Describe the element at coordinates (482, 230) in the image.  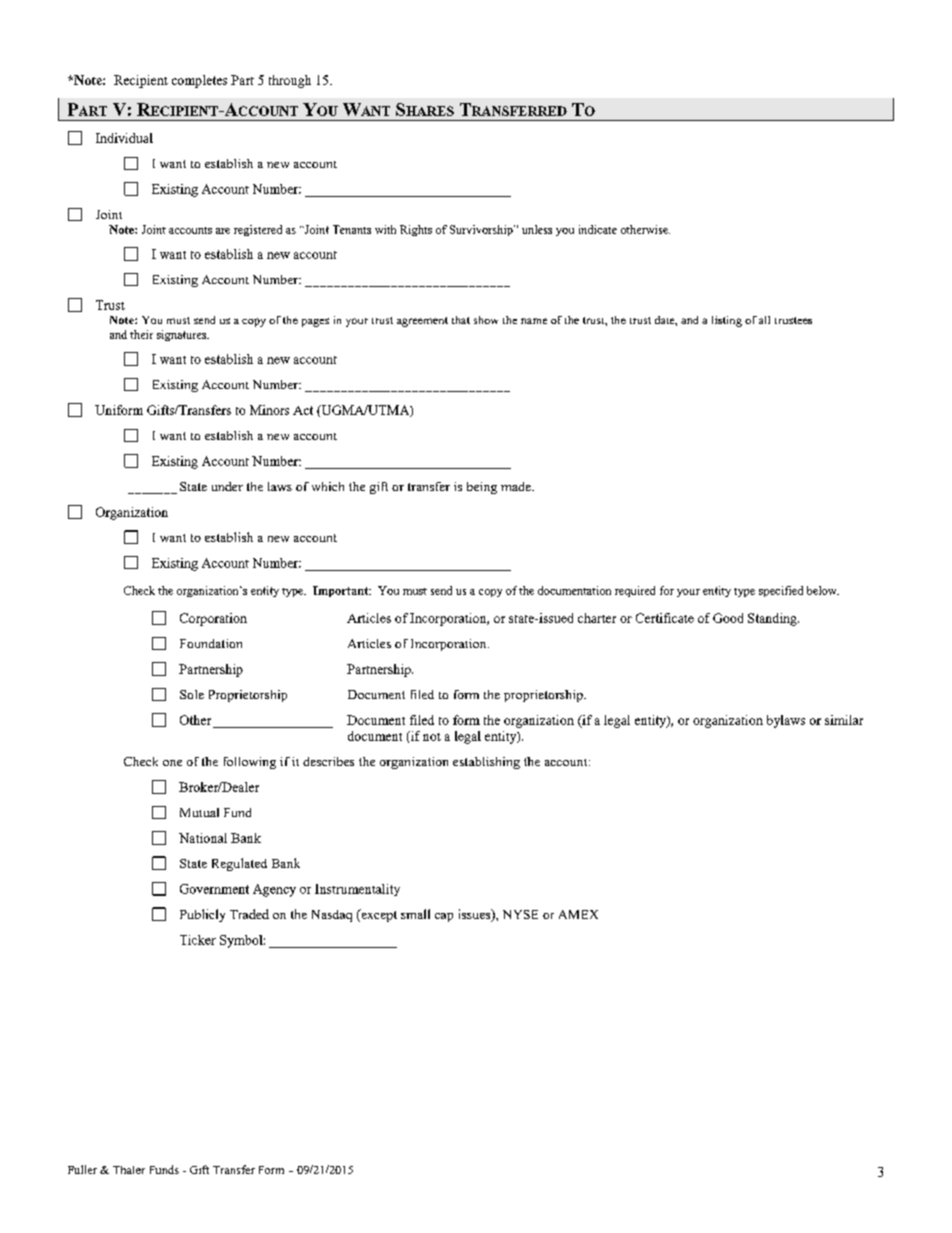
I see `Survivorship` at that location.
